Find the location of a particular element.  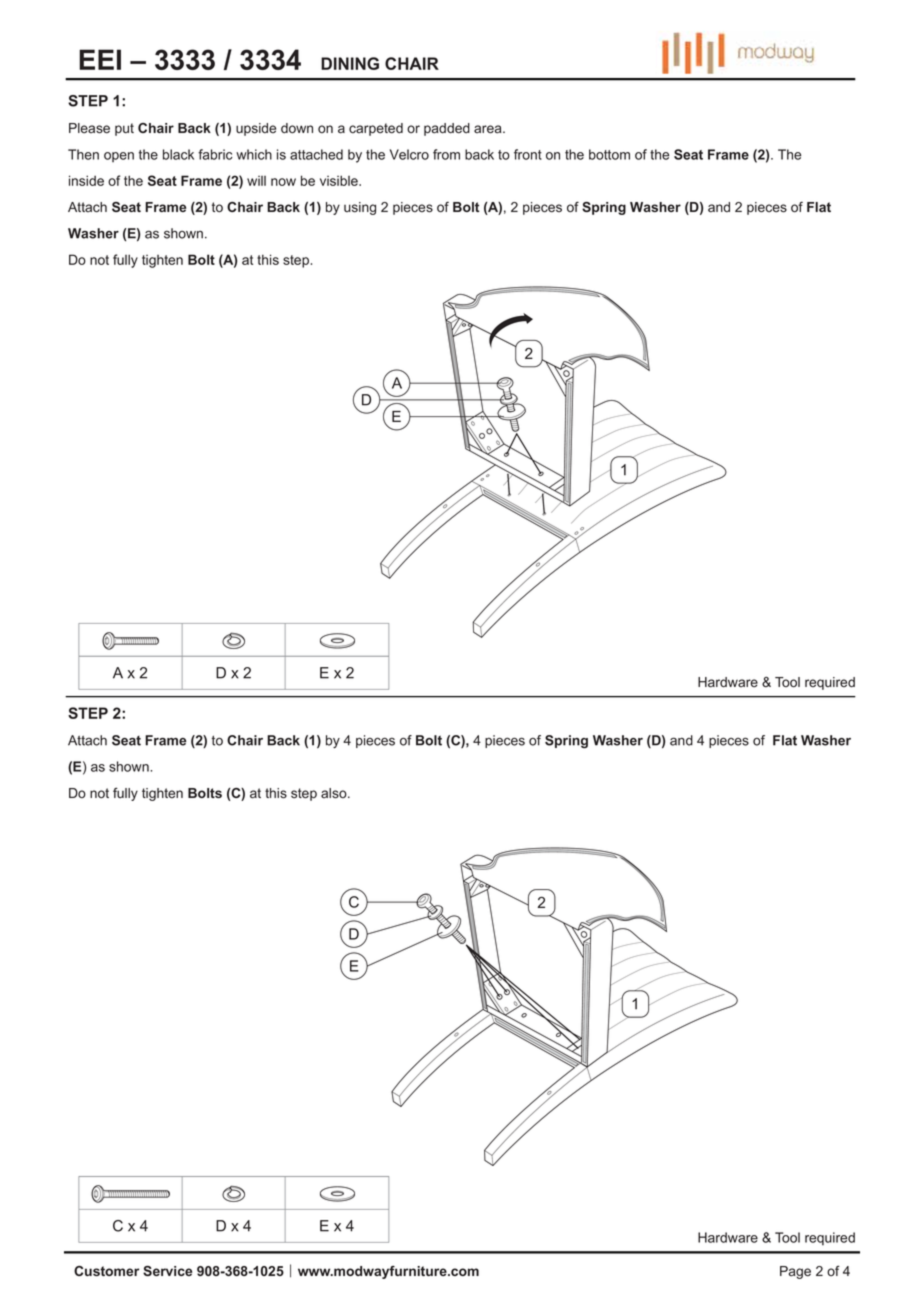

also is located at coordinates (335, 793).
